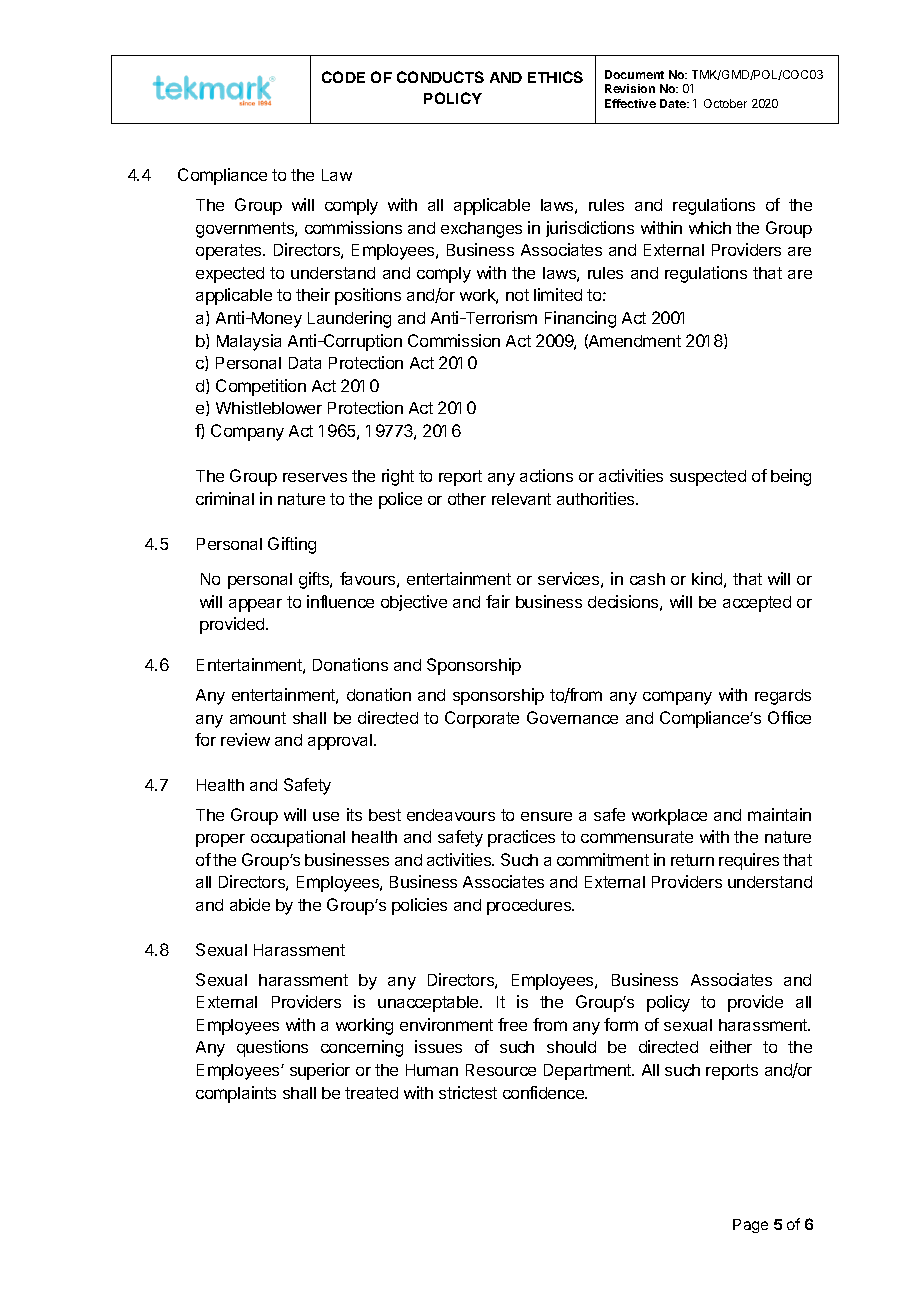 This screenshot has width=924, height=1308. Describe the element at coordinates (555, 77) in the screenshot. I see `ETHICS` at that location.
